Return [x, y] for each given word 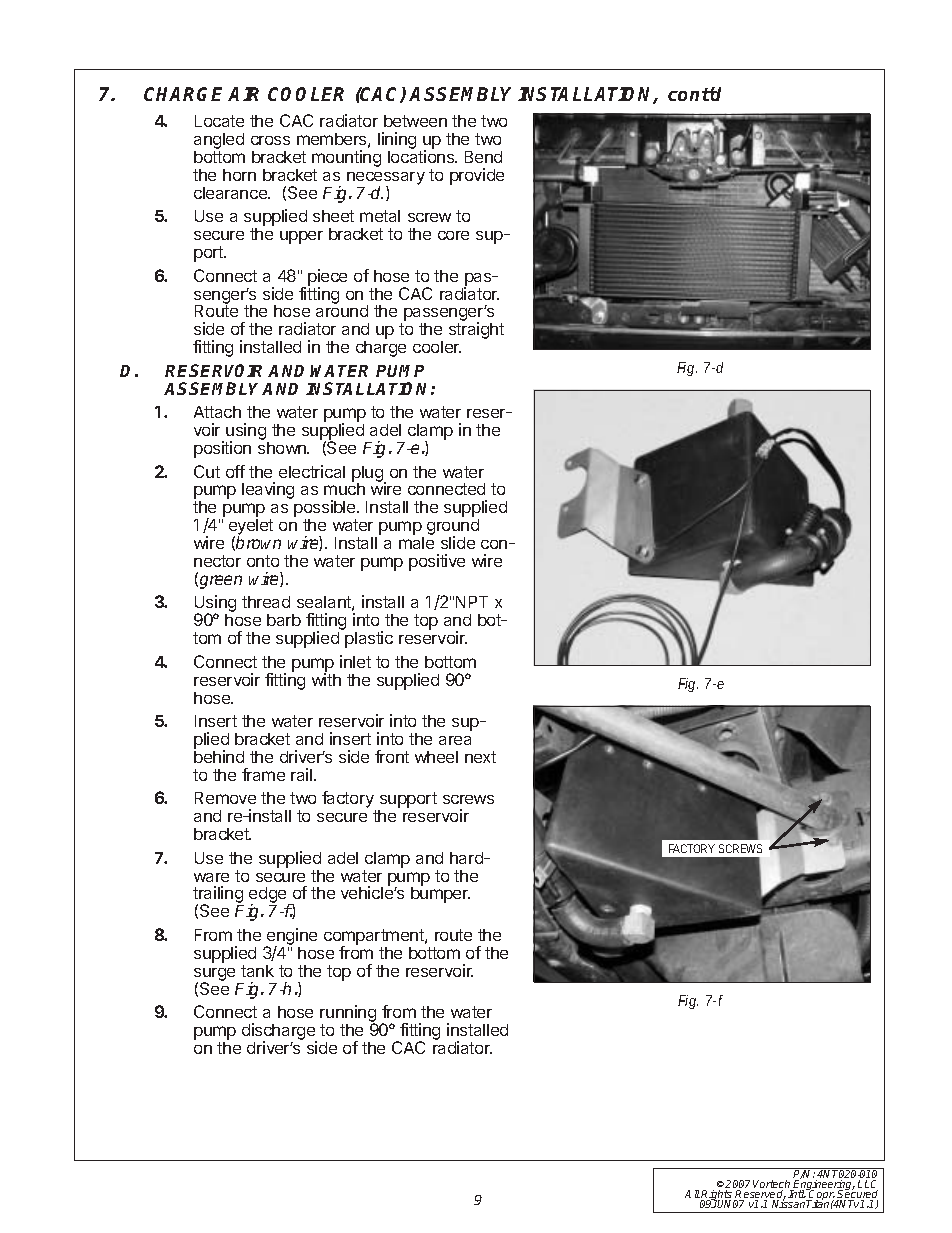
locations [422, 156]
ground [453, 528]
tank [257, 971]
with [326, 678]
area [455, 740]
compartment [375, 938]
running [348, 1015]
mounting [346, 160]
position [222, 449]
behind [219, 756]
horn [239, 175]
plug [368, 475]
